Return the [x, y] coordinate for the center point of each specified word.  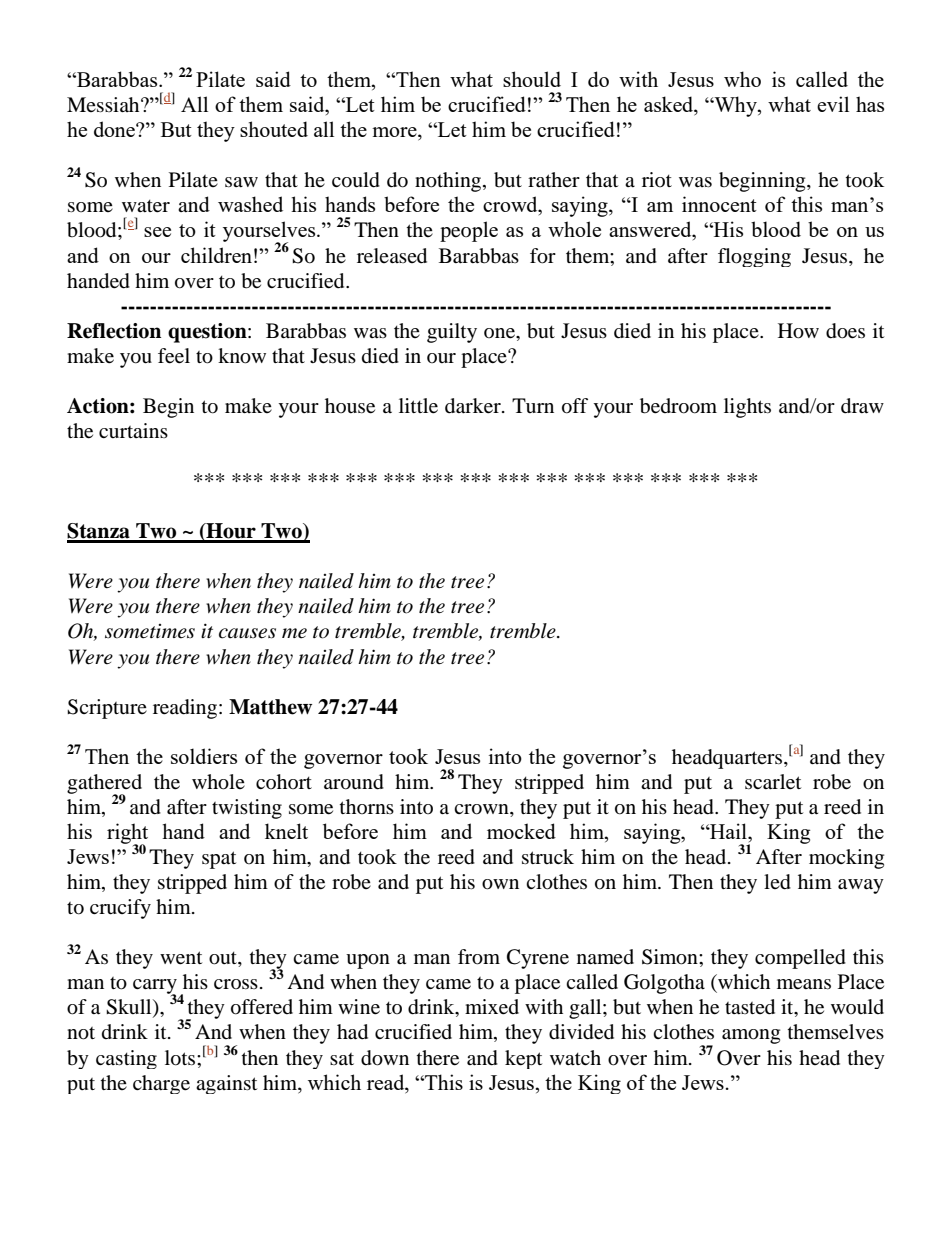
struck [548, 856]
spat [219, 860]
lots [181, 1058]
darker [474, 406]
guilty [452, 333]
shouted [274, 129]
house [350, 406]
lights [747, 408]
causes [247, 633]
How [798, 331]
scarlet [773, 782]
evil [833, 104]
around [354, 782]
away [861, 886]
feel [174, 356]
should [532, 79]
